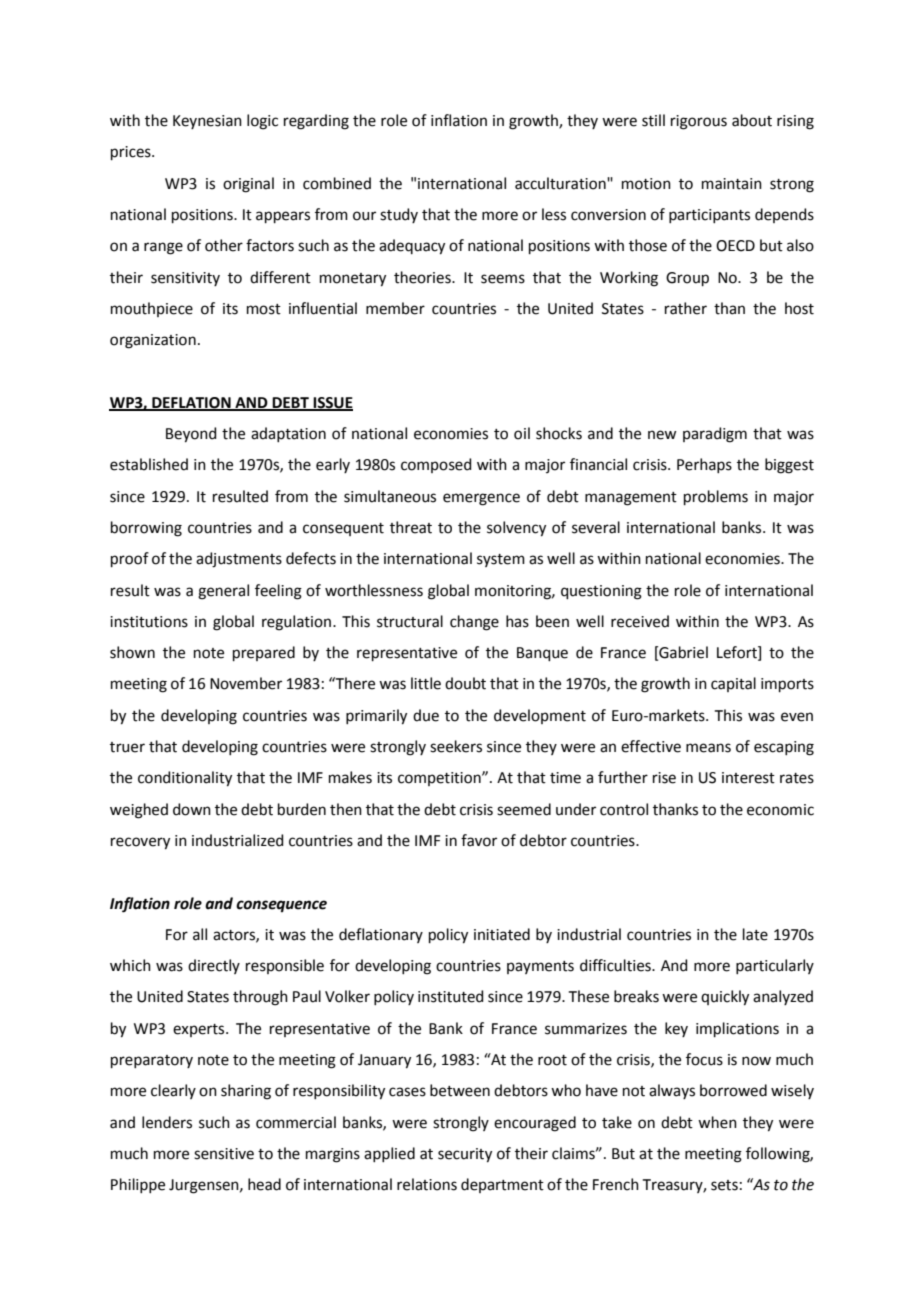 The image size is (924, 1308). I want to click on initiated, so click(502, 934).
